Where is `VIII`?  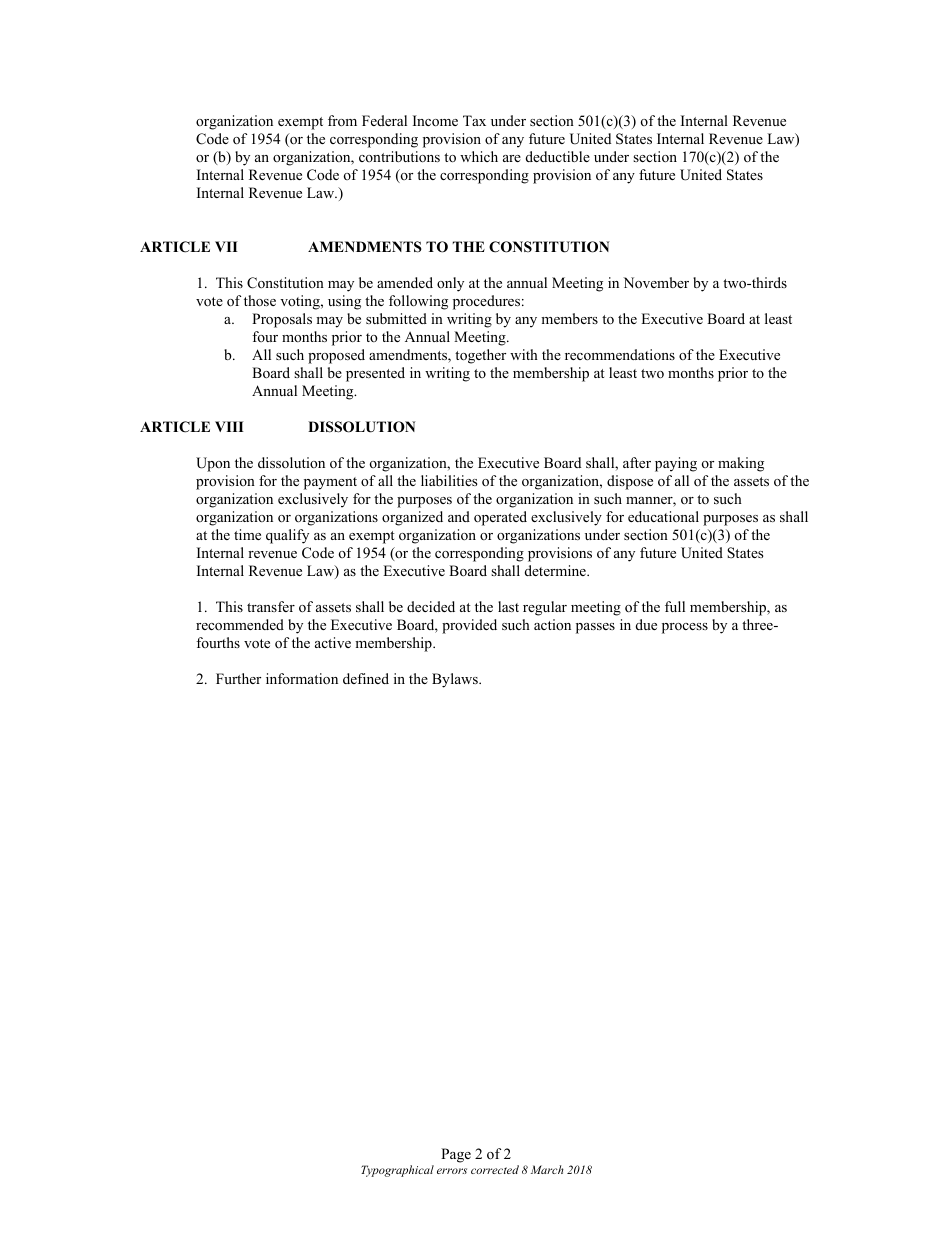
VIII is located at coordinates (229, 426).
